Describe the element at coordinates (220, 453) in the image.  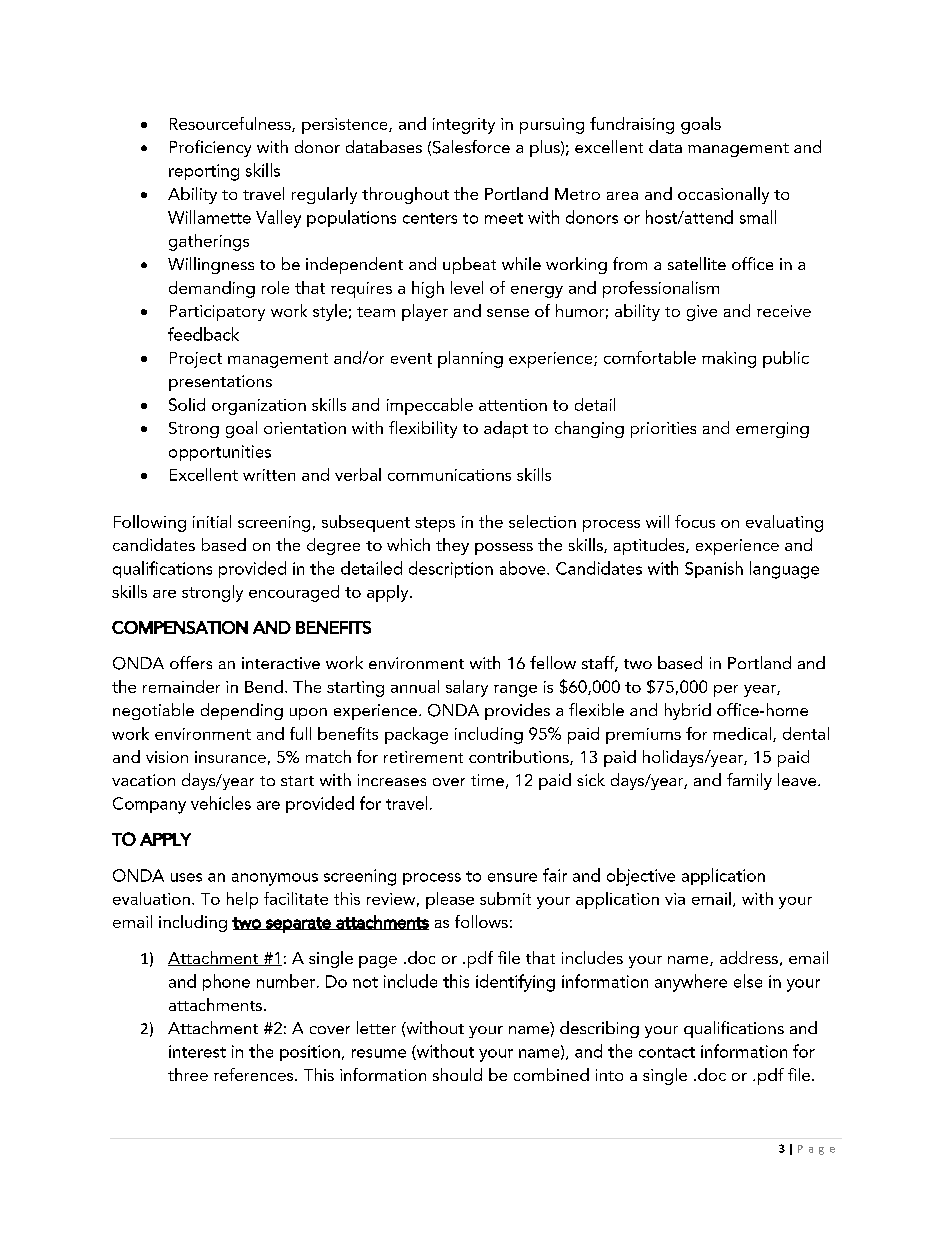
I see `opportunities` at that location.
